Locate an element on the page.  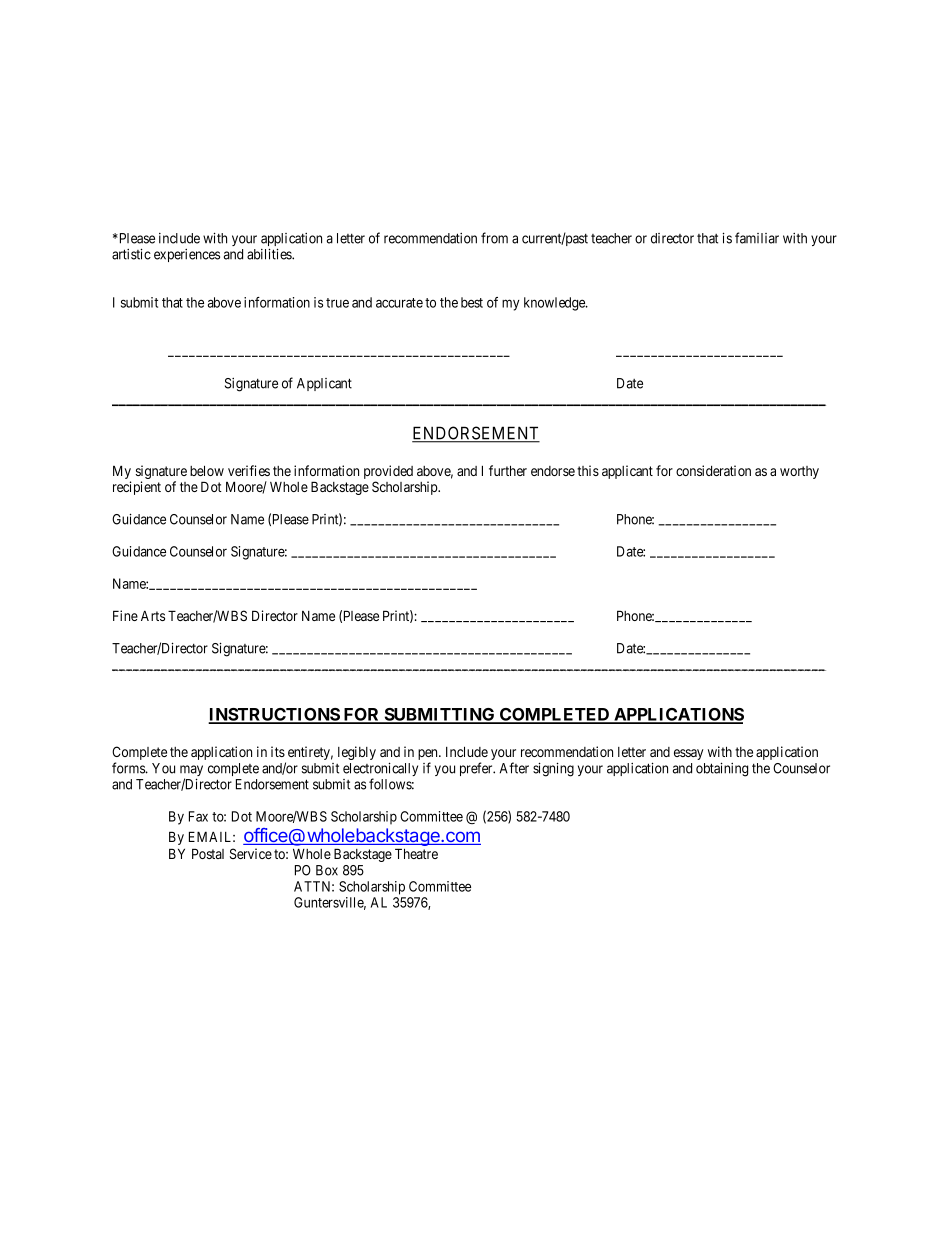
Postal is located at coordinates (208, 853).
